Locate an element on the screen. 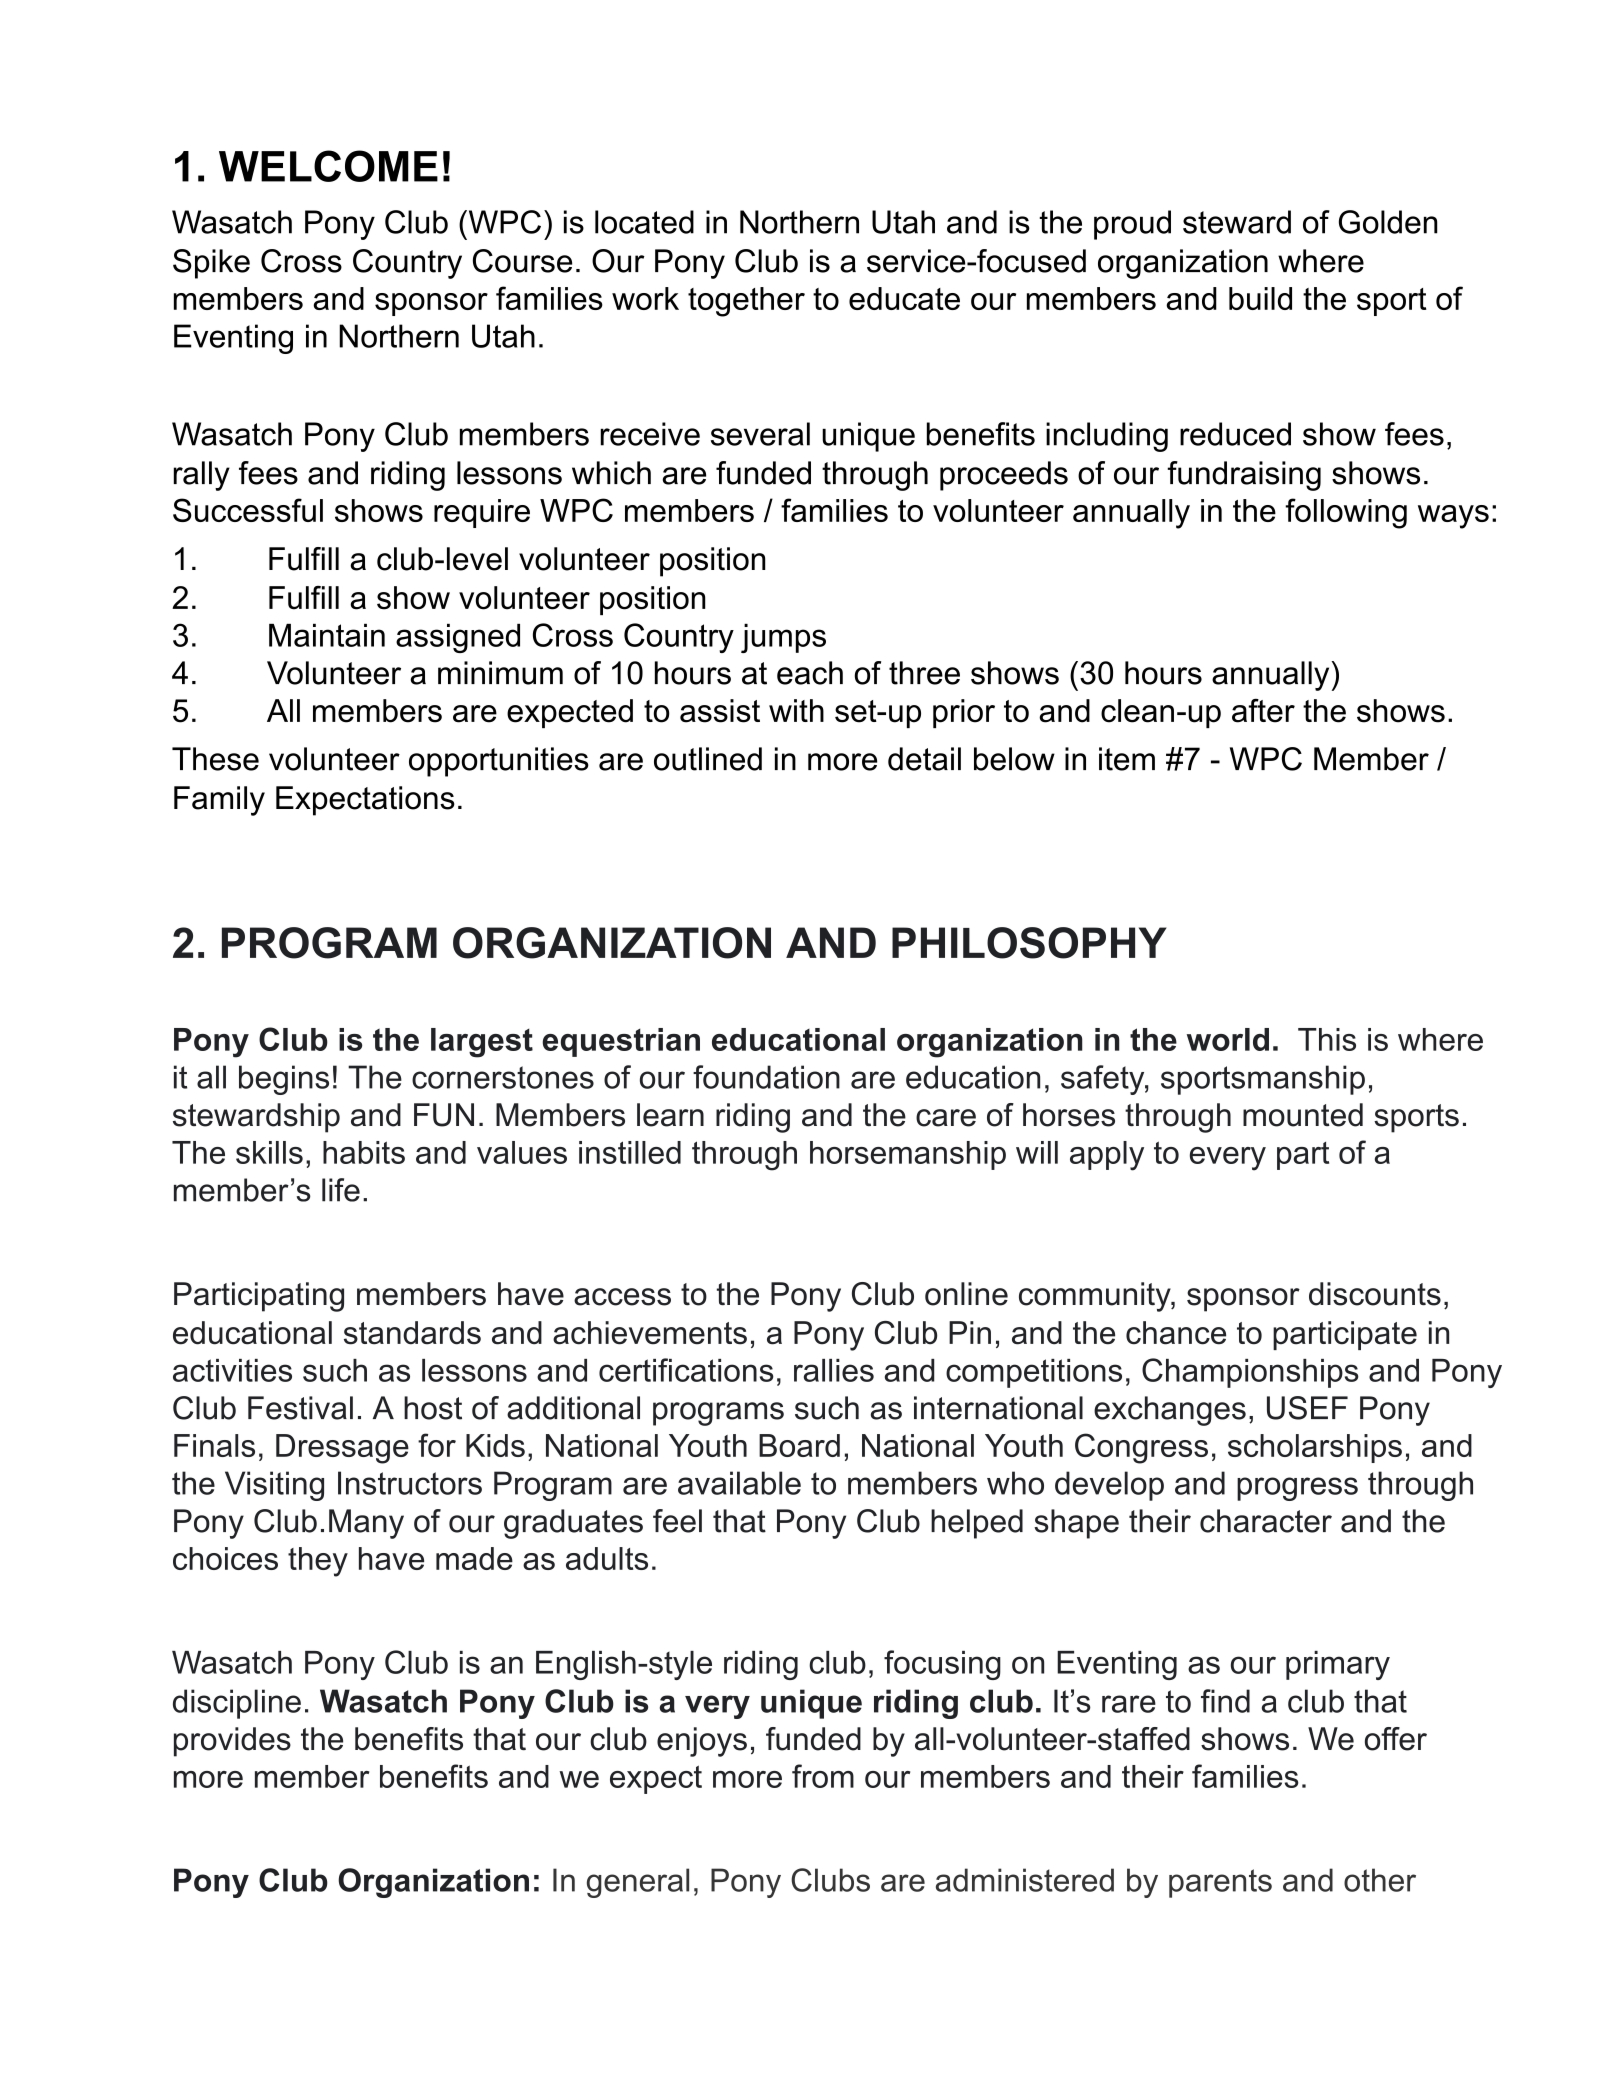  Family is located at coordinates (219, 801).
